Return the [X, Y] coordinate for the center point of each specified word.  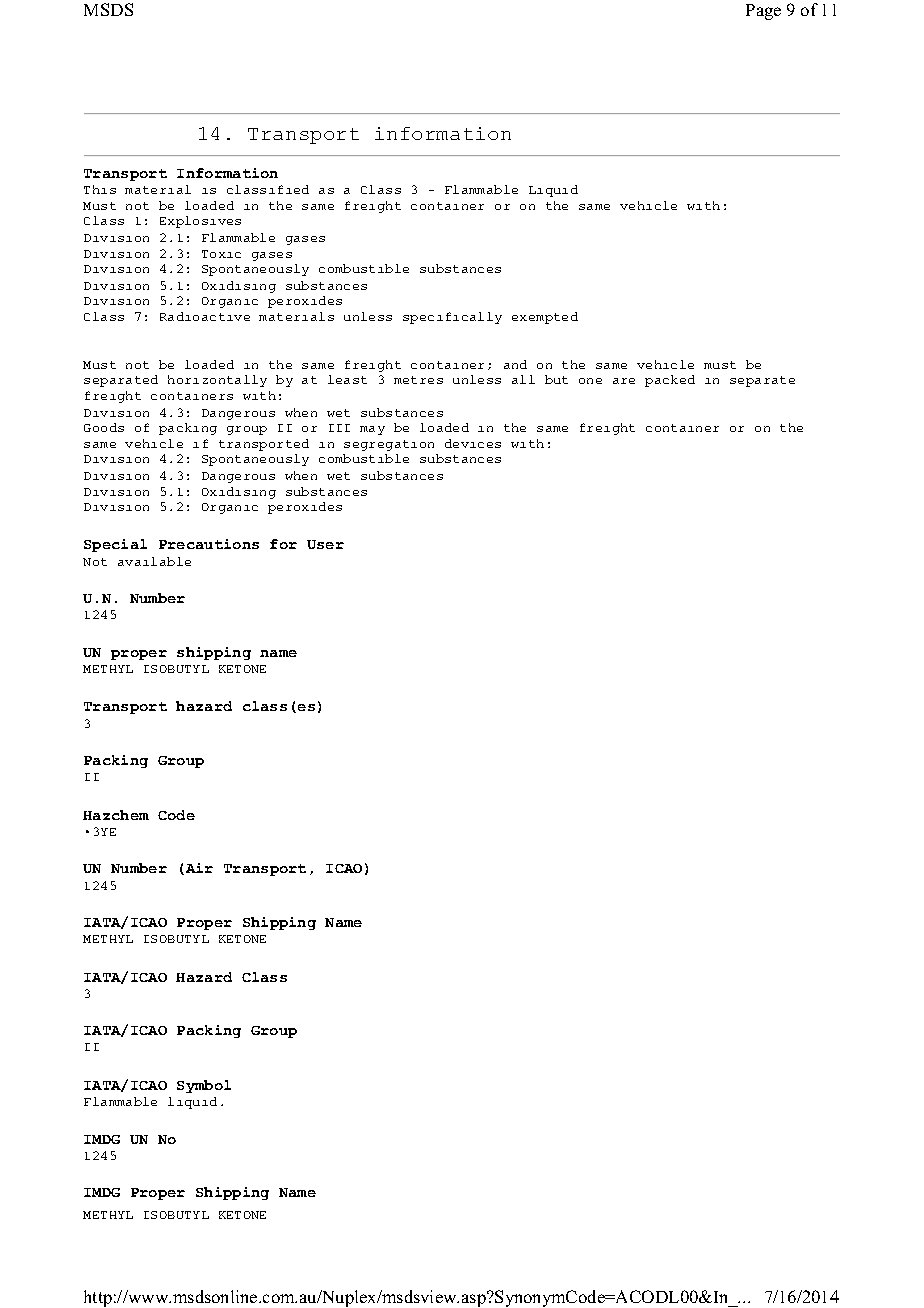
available [154, 561]
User [325, 544]
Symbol [204, 1086]
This [100, 189]
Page [763, 12]
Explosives [200, 222]
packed [670, 381]
